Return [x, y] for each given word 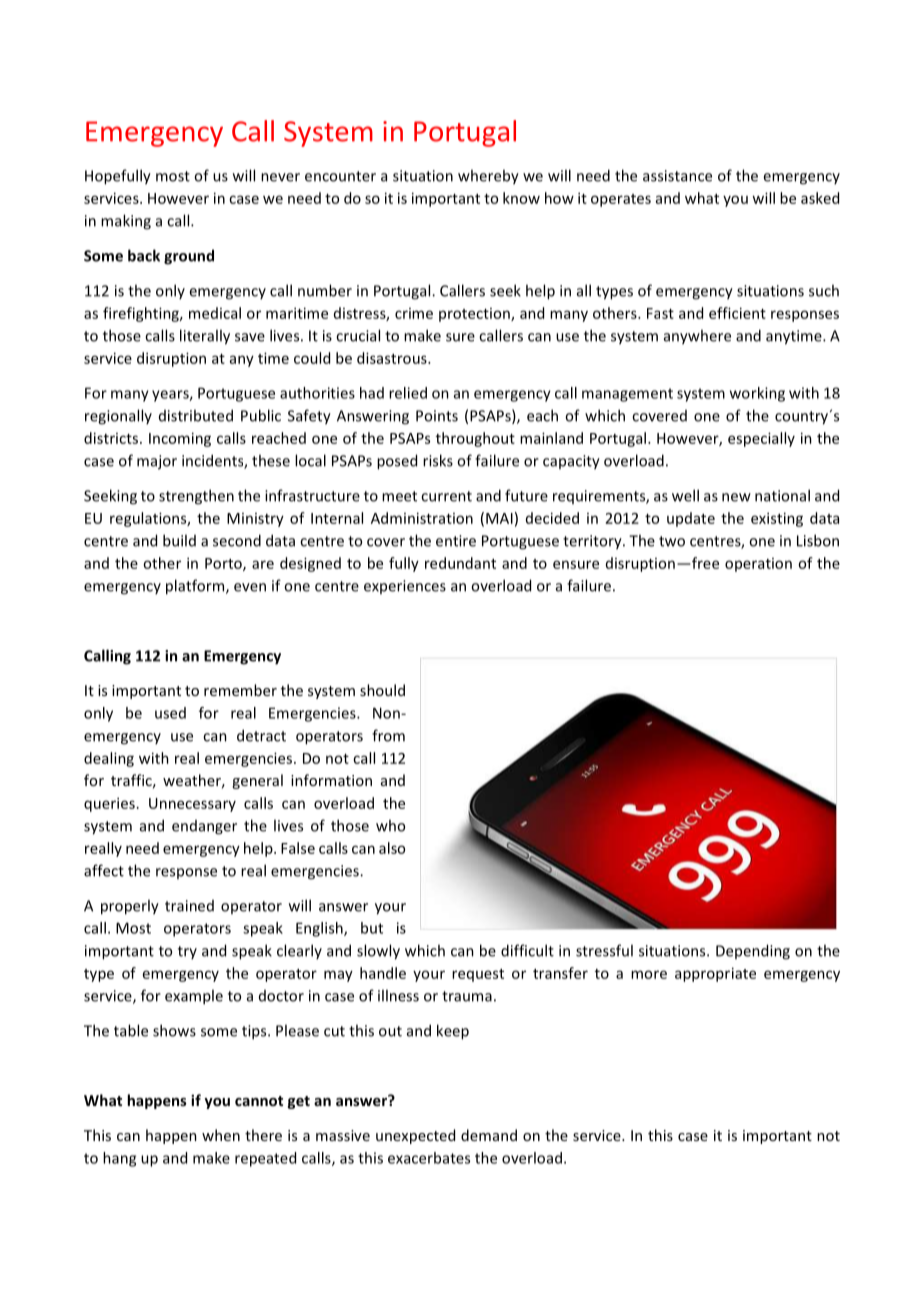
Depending [753, 952]
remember [240, 690]
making [126, 222]
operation [758, 565]
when [221, 1135]
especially [761, 439]
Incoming [180, 439]
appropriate [715, 974]
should [382, 690]
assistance [677, 176]
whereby [488, 177]
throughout [475, 439]
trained [189, 906]
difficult [527, 950]
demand [489, 1135]
